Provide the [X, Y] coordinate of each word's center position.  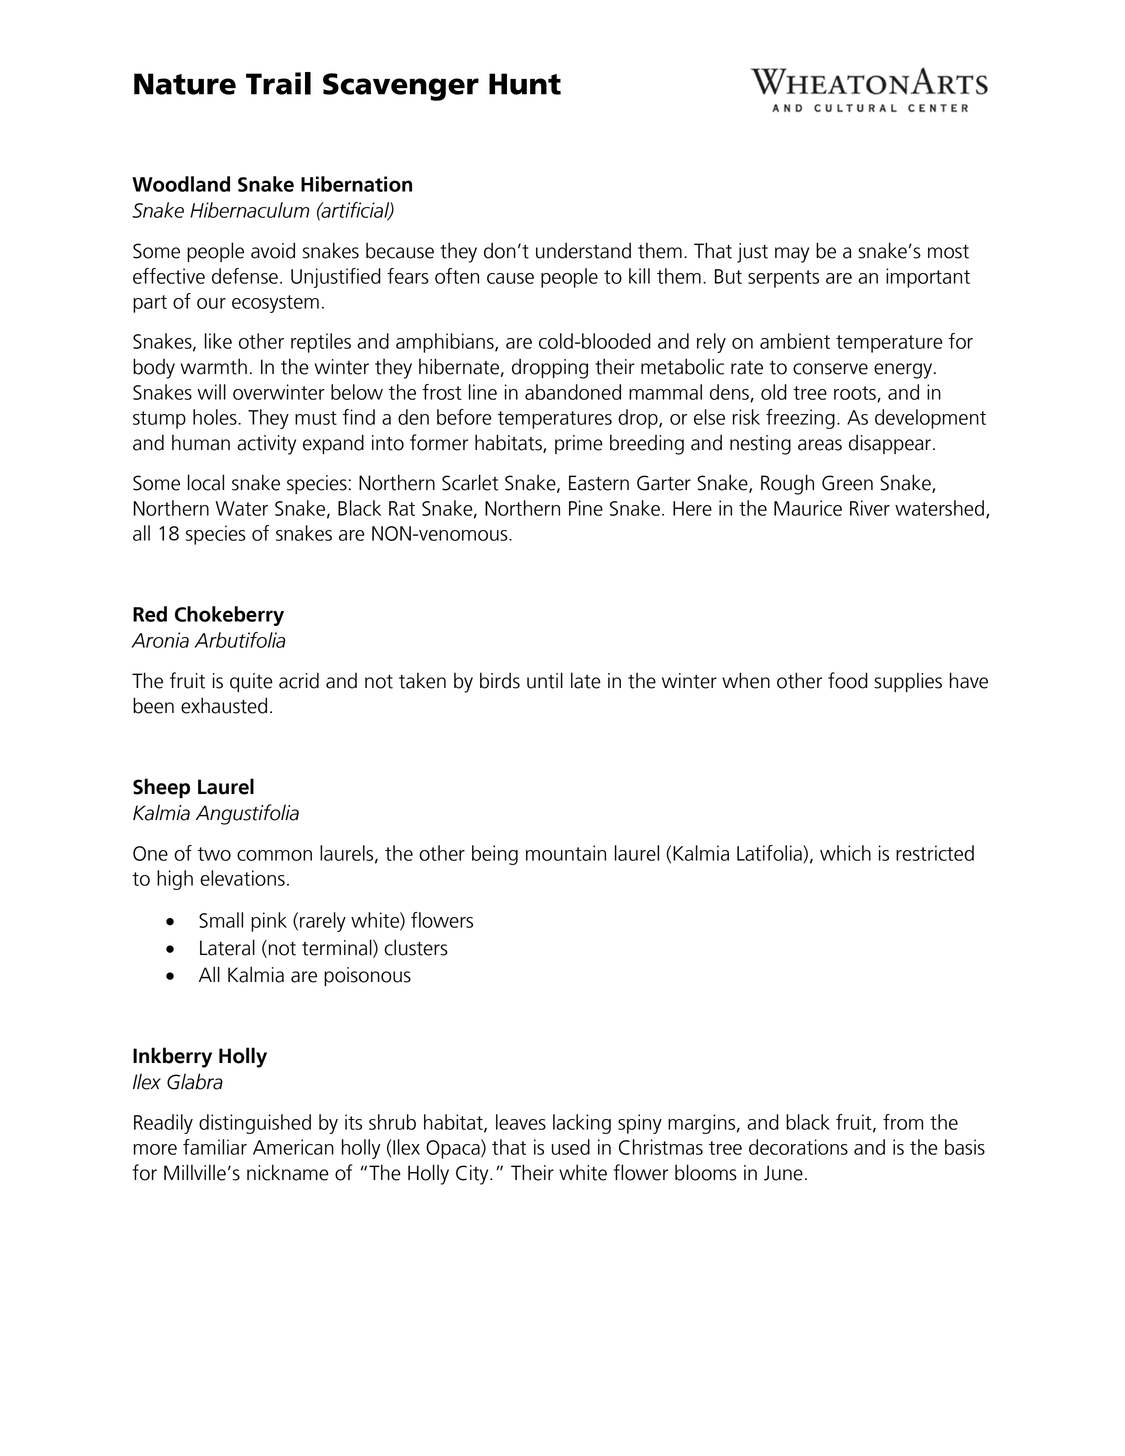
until [545, 680]
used [571, 1147]
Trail [278, 83]
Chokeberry [229, 616]
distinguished [255, 1124]
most [948, 252]
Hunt [525, 84]
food [848, 680]
